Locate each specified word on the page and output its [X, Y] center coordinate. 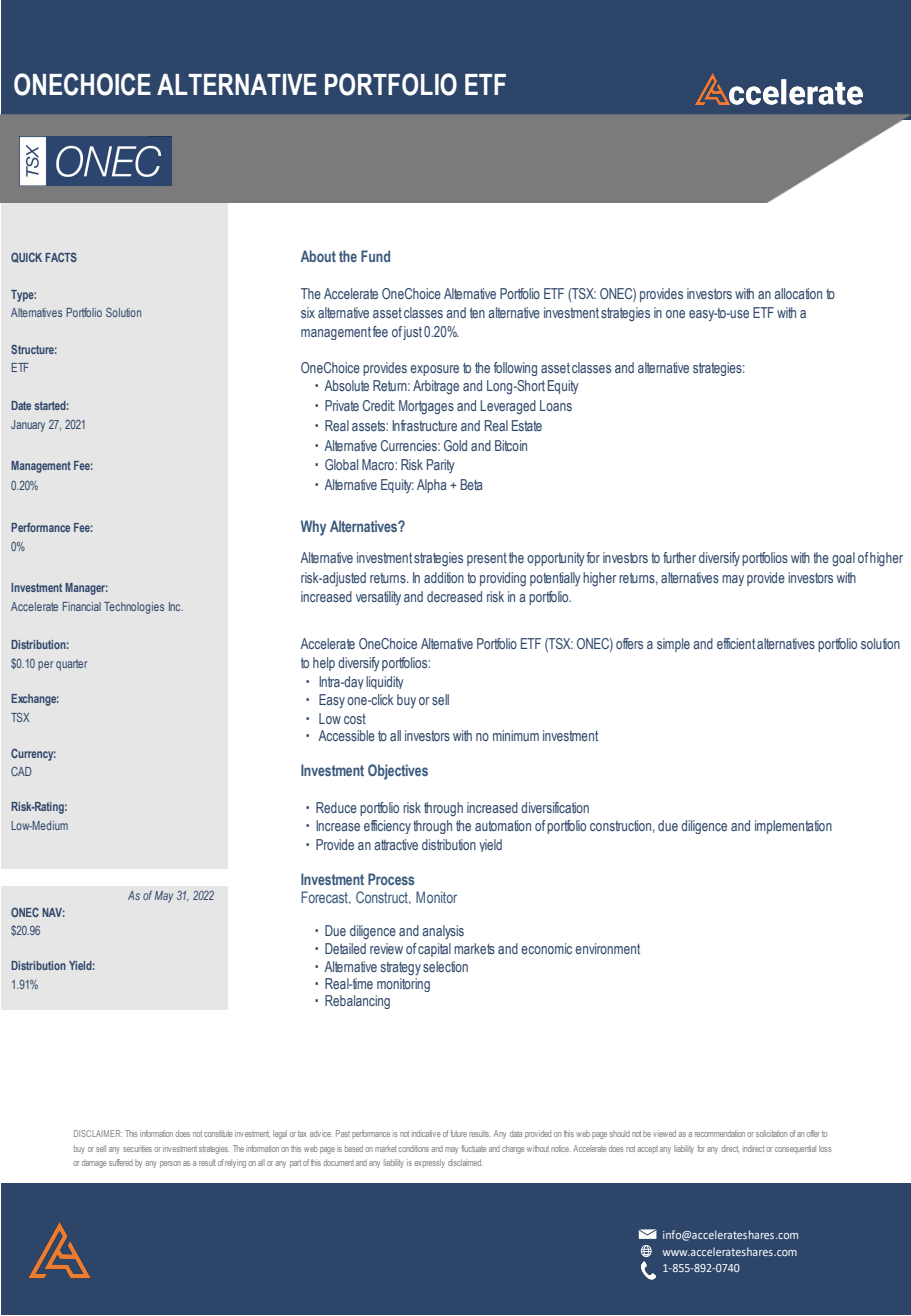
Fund [375, 256]
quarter [71, 665]
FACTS [61, 257]
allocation [798, 293]
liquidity [385, 682]
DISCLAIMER [98, 1133]
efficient [736, 643]
